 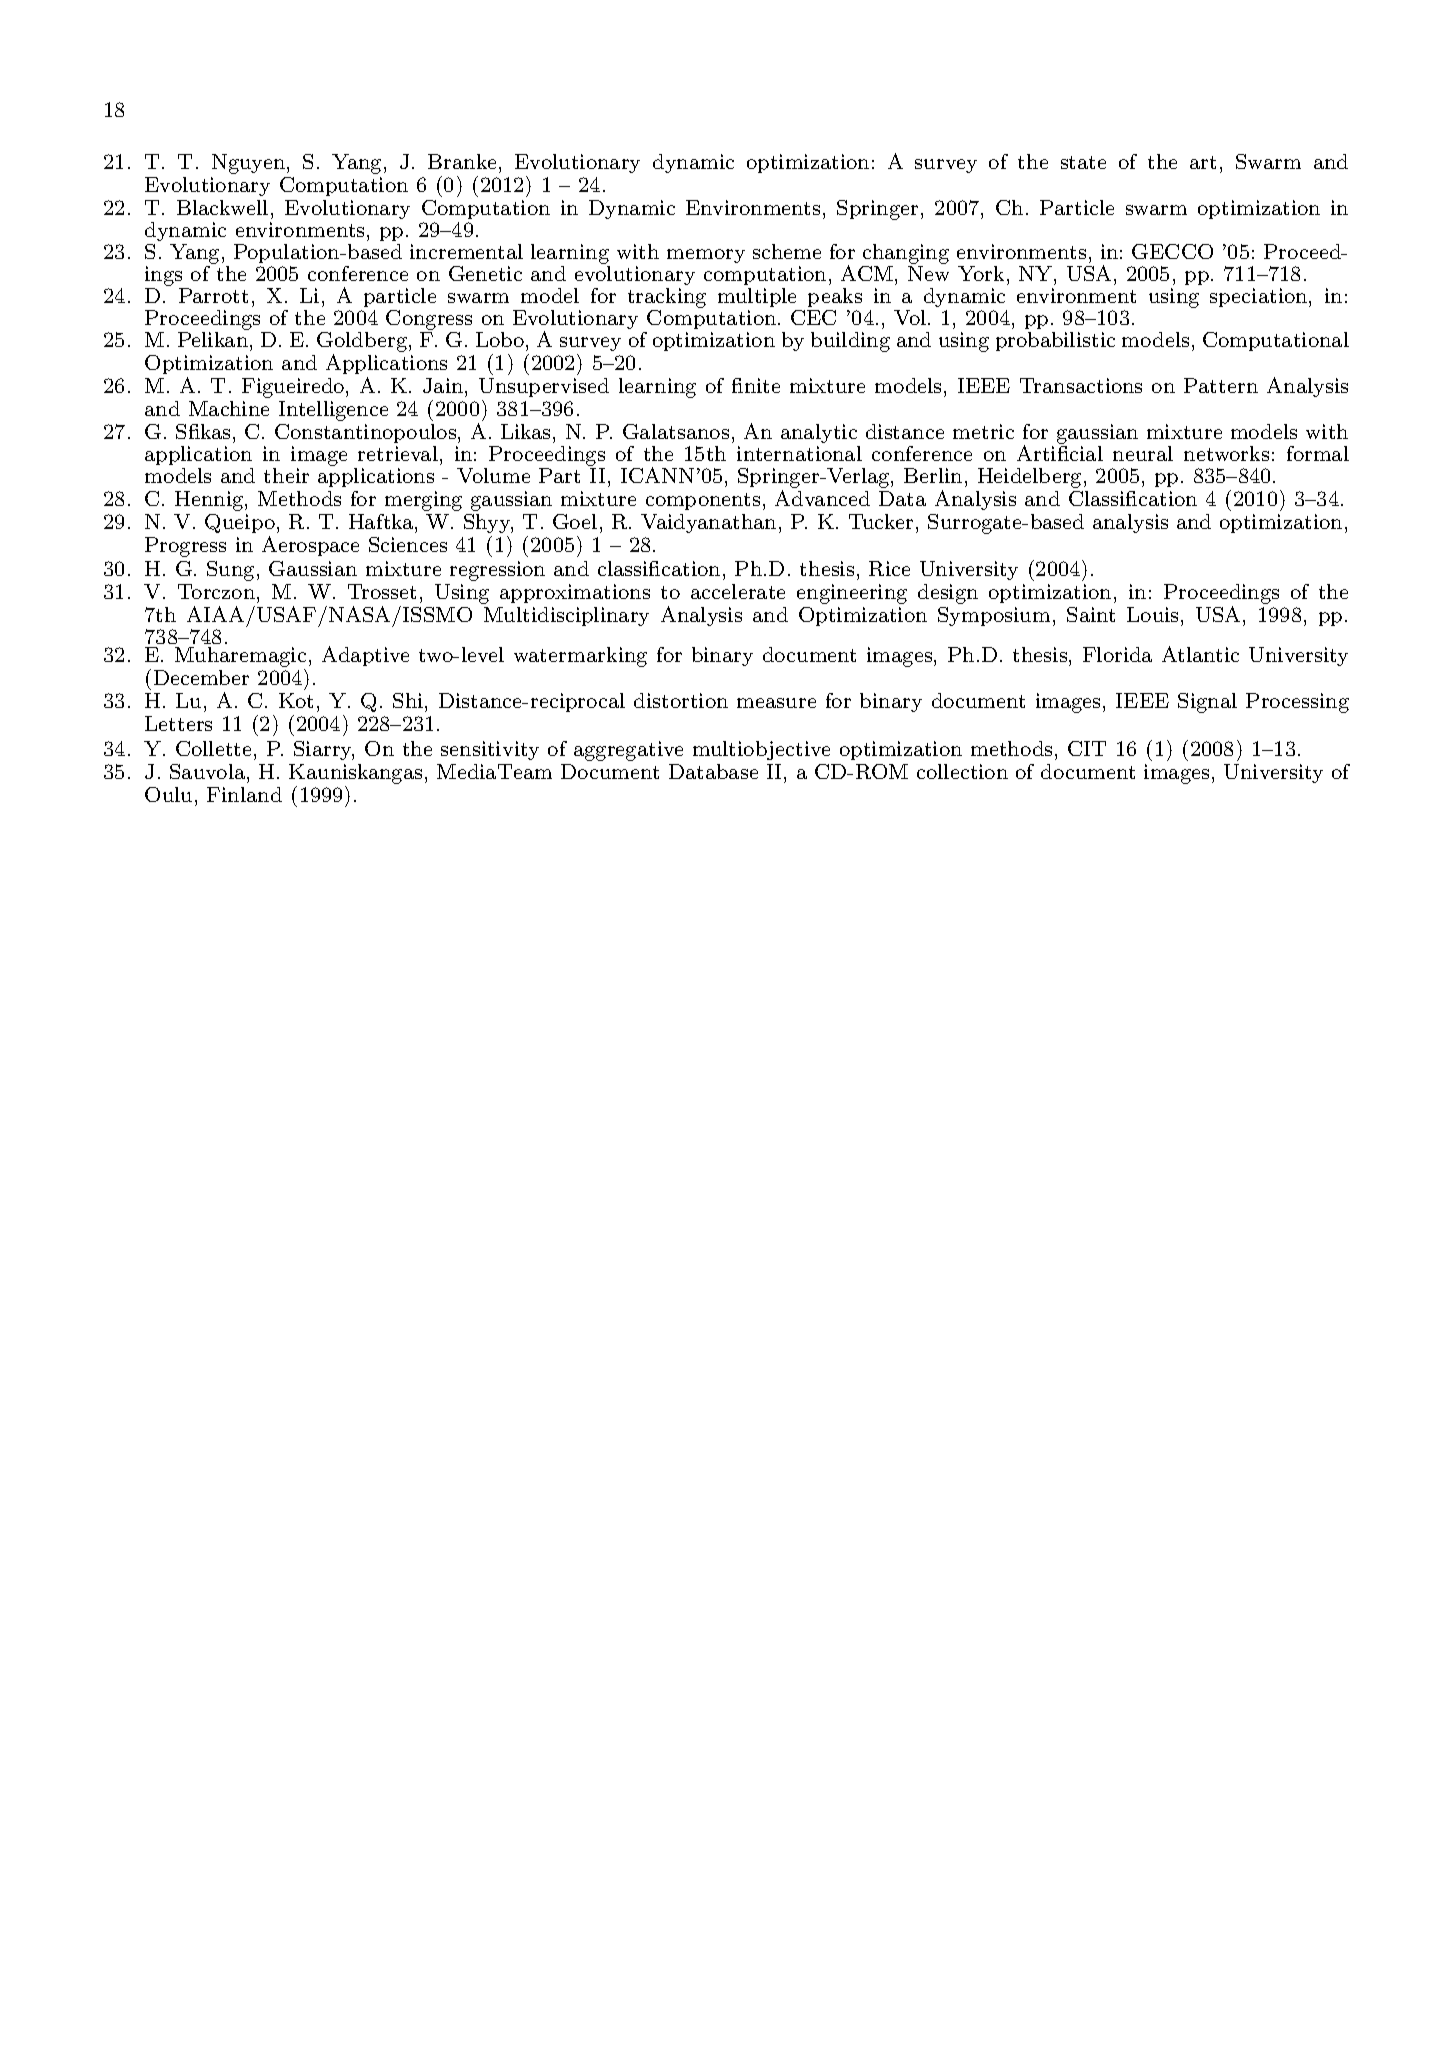 I want to click on Finland, so click(x=244, y=794).
